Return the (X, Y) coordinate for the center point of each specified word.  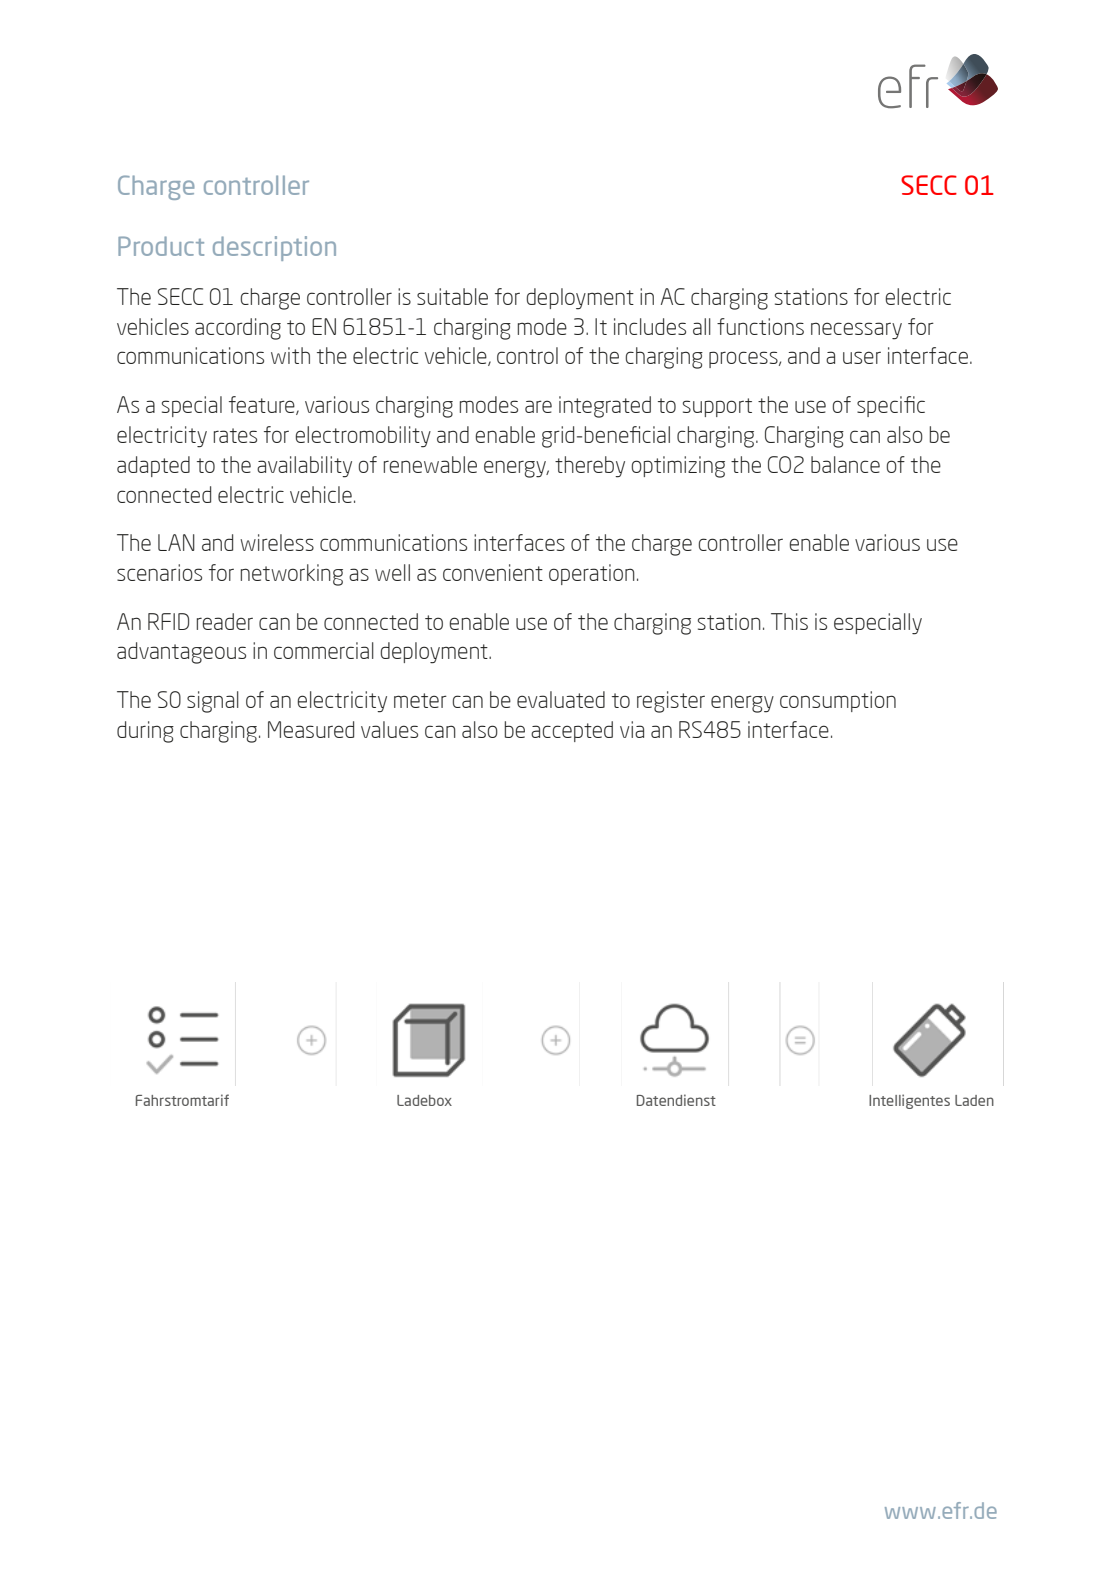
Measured (311, 729)
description (274, 248)
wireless (277, 542)
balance (845, 464)
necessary (856, 331)
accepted (572, 731)
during (145, 732)
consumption (838, 701)
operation (592, 574)
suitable (452, 296)
